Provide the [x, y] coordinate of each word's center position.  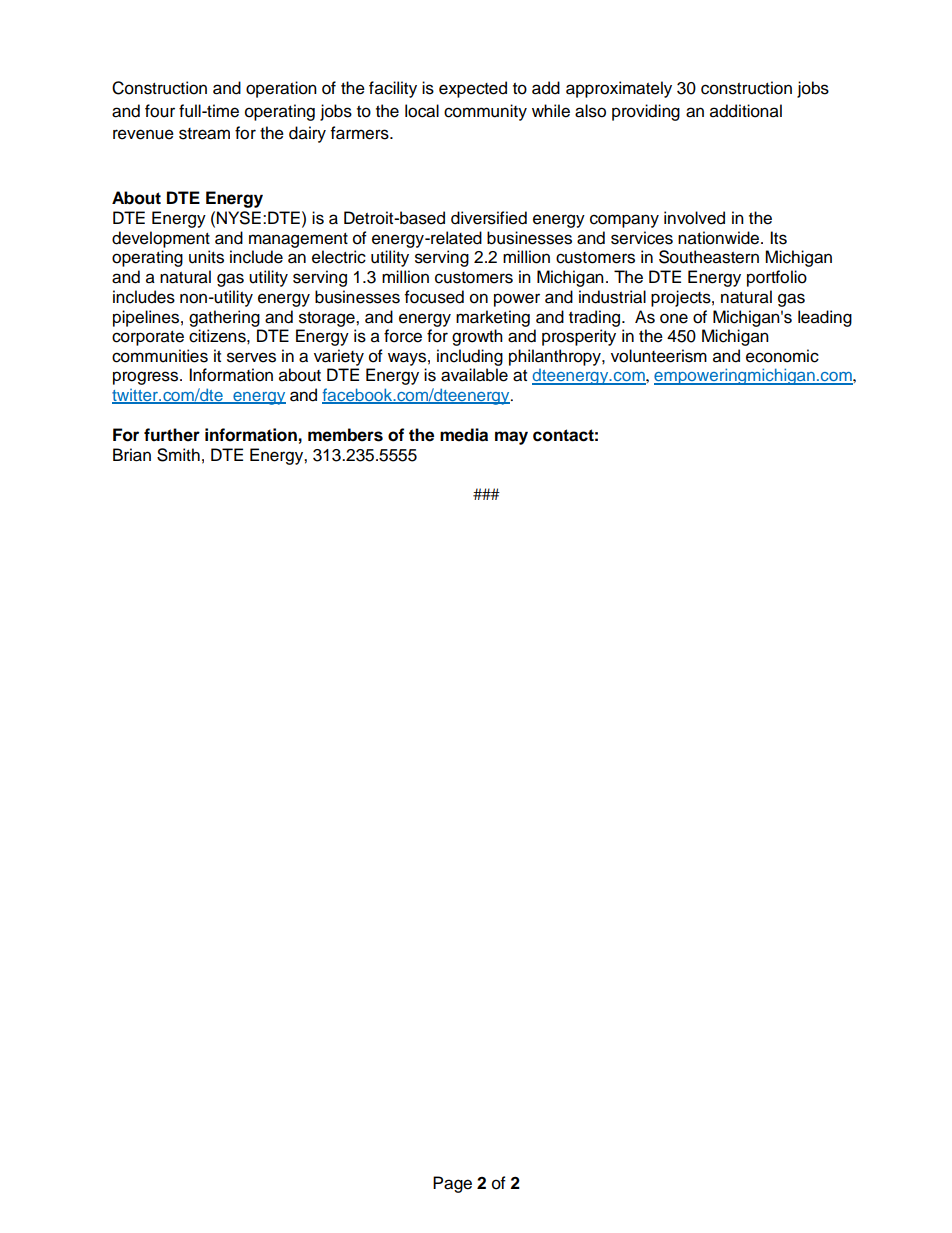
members [345, 435]
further [172, 435]
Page [452, 1184]
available [474, 375]
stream [204, 134]
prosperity [579, 337]
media [464, 435]
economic [782, 356]
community [485, 112]
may [511, 438]
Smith [178, 455]
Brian [132, 455]
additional [746, 111]
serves [251, 357]
